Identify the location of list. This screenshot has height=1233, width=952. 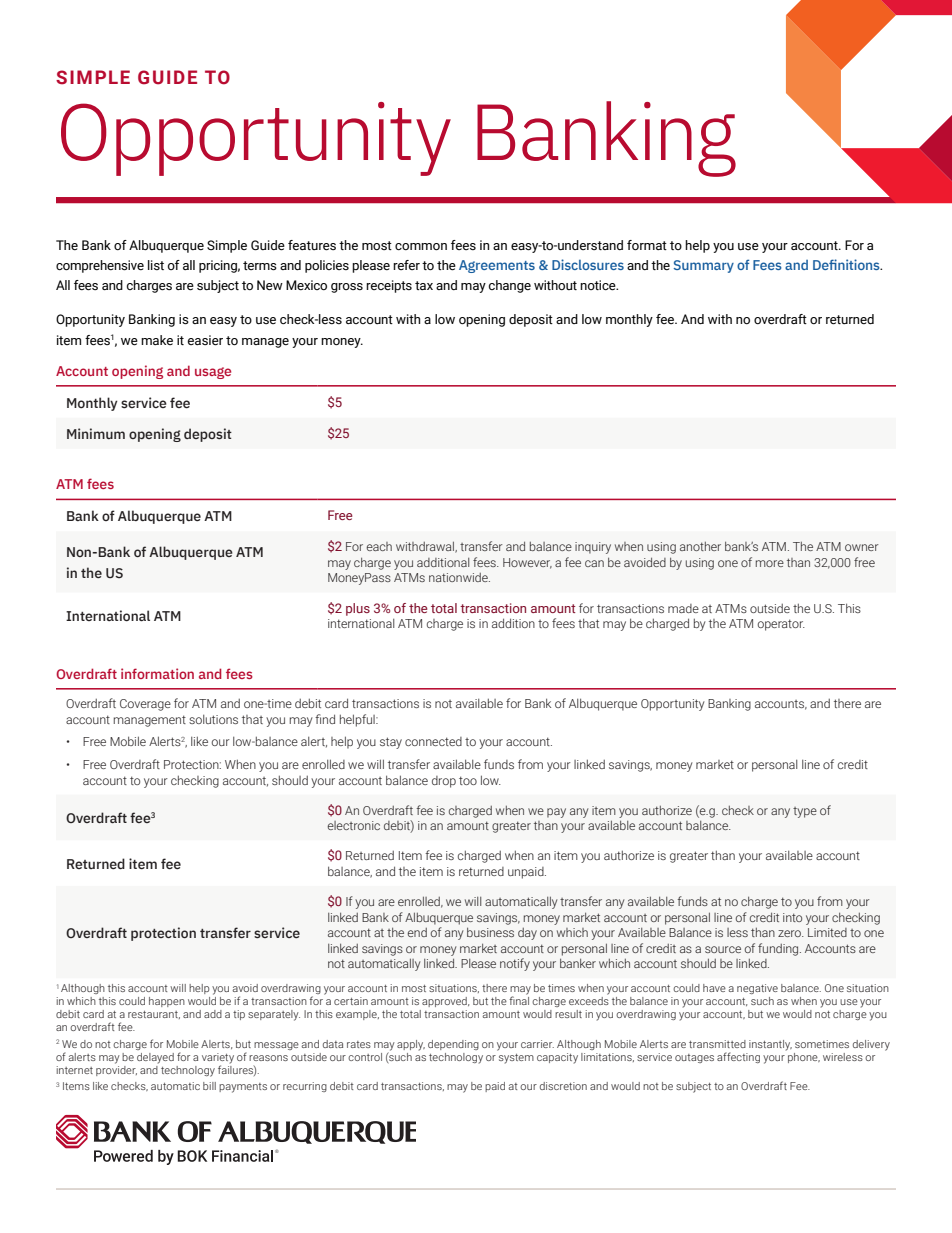
(156, 265).
